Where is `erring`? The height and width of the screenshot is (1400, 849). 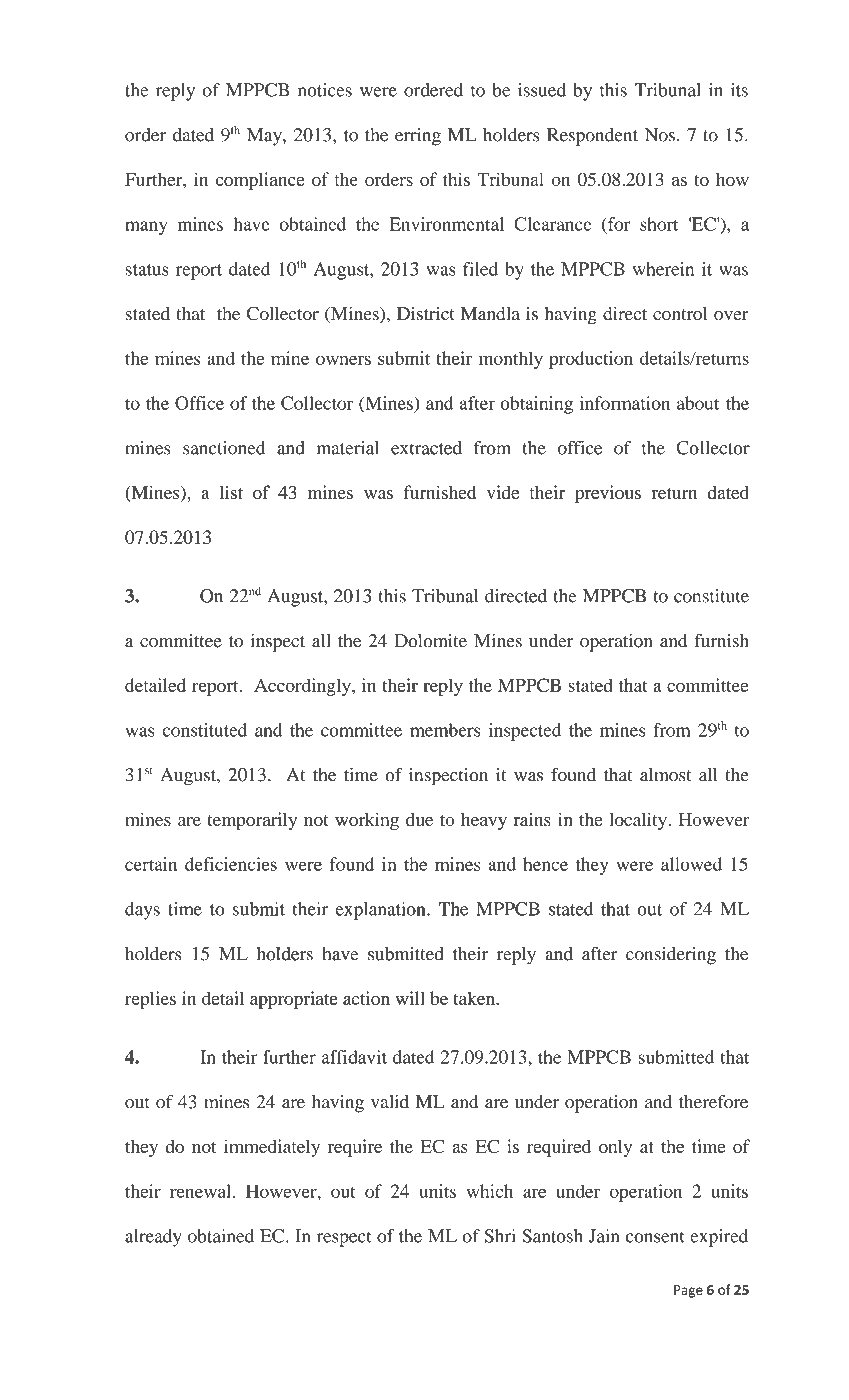 erring is located at coordinates (418, 137).
